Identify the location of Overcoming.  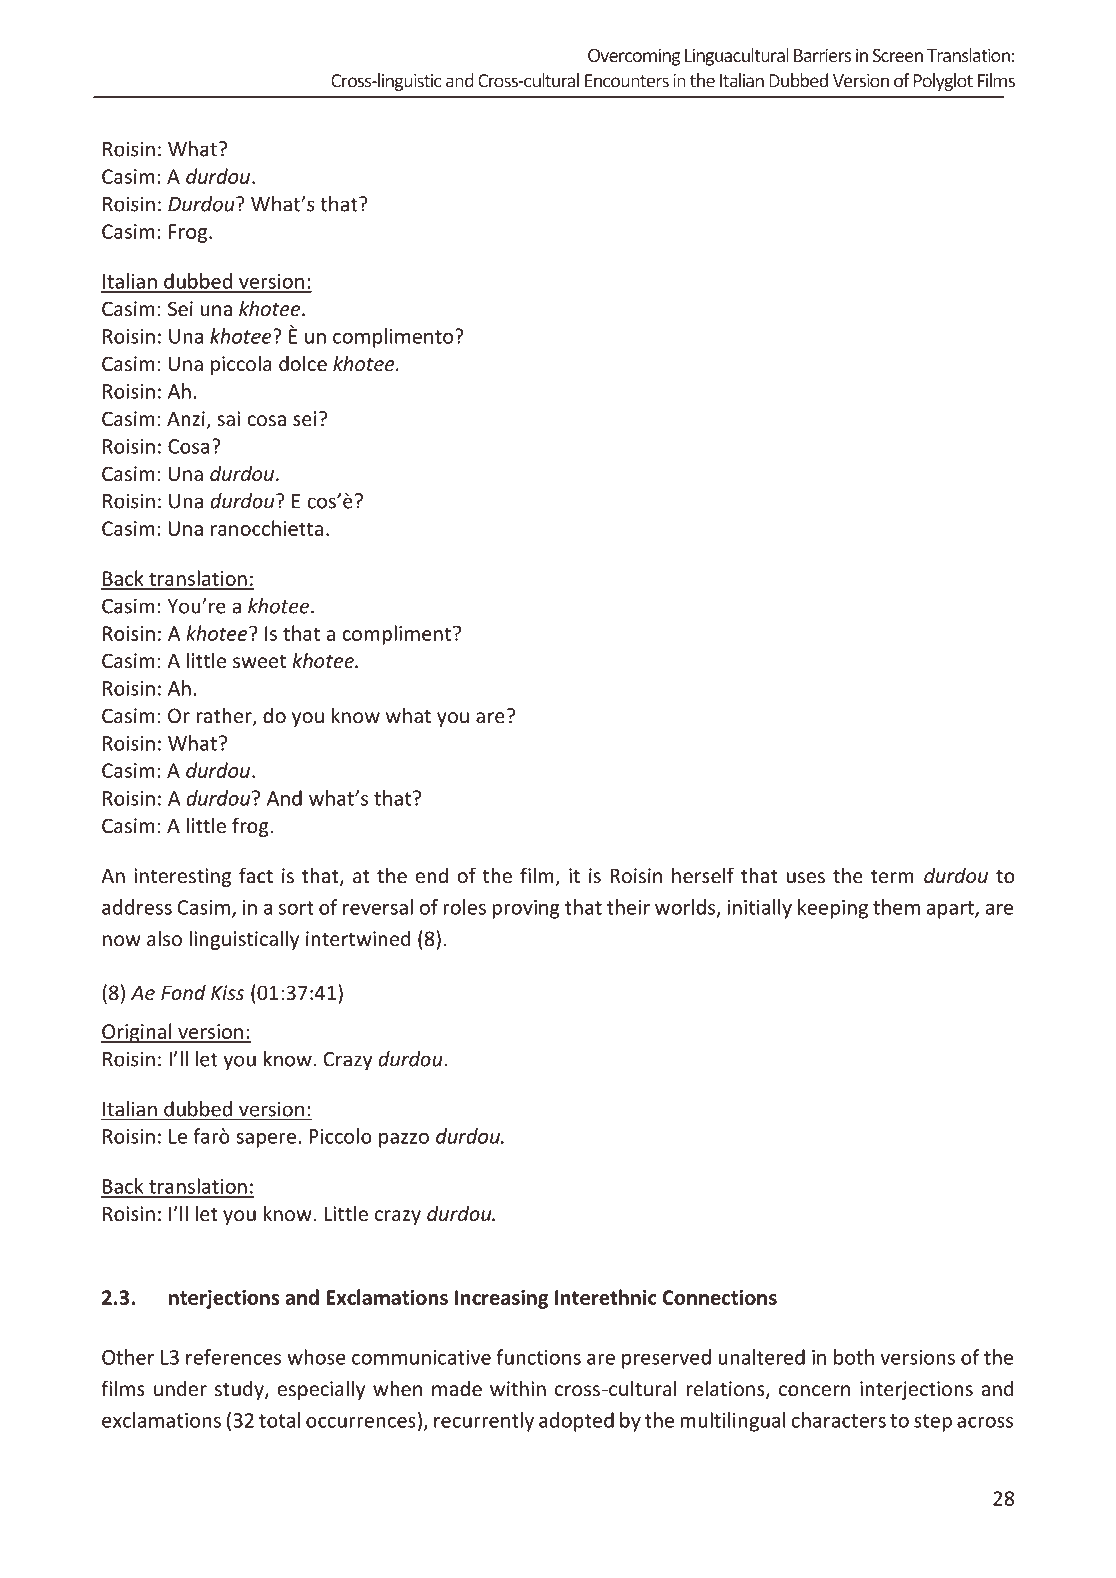
(634, 57).
